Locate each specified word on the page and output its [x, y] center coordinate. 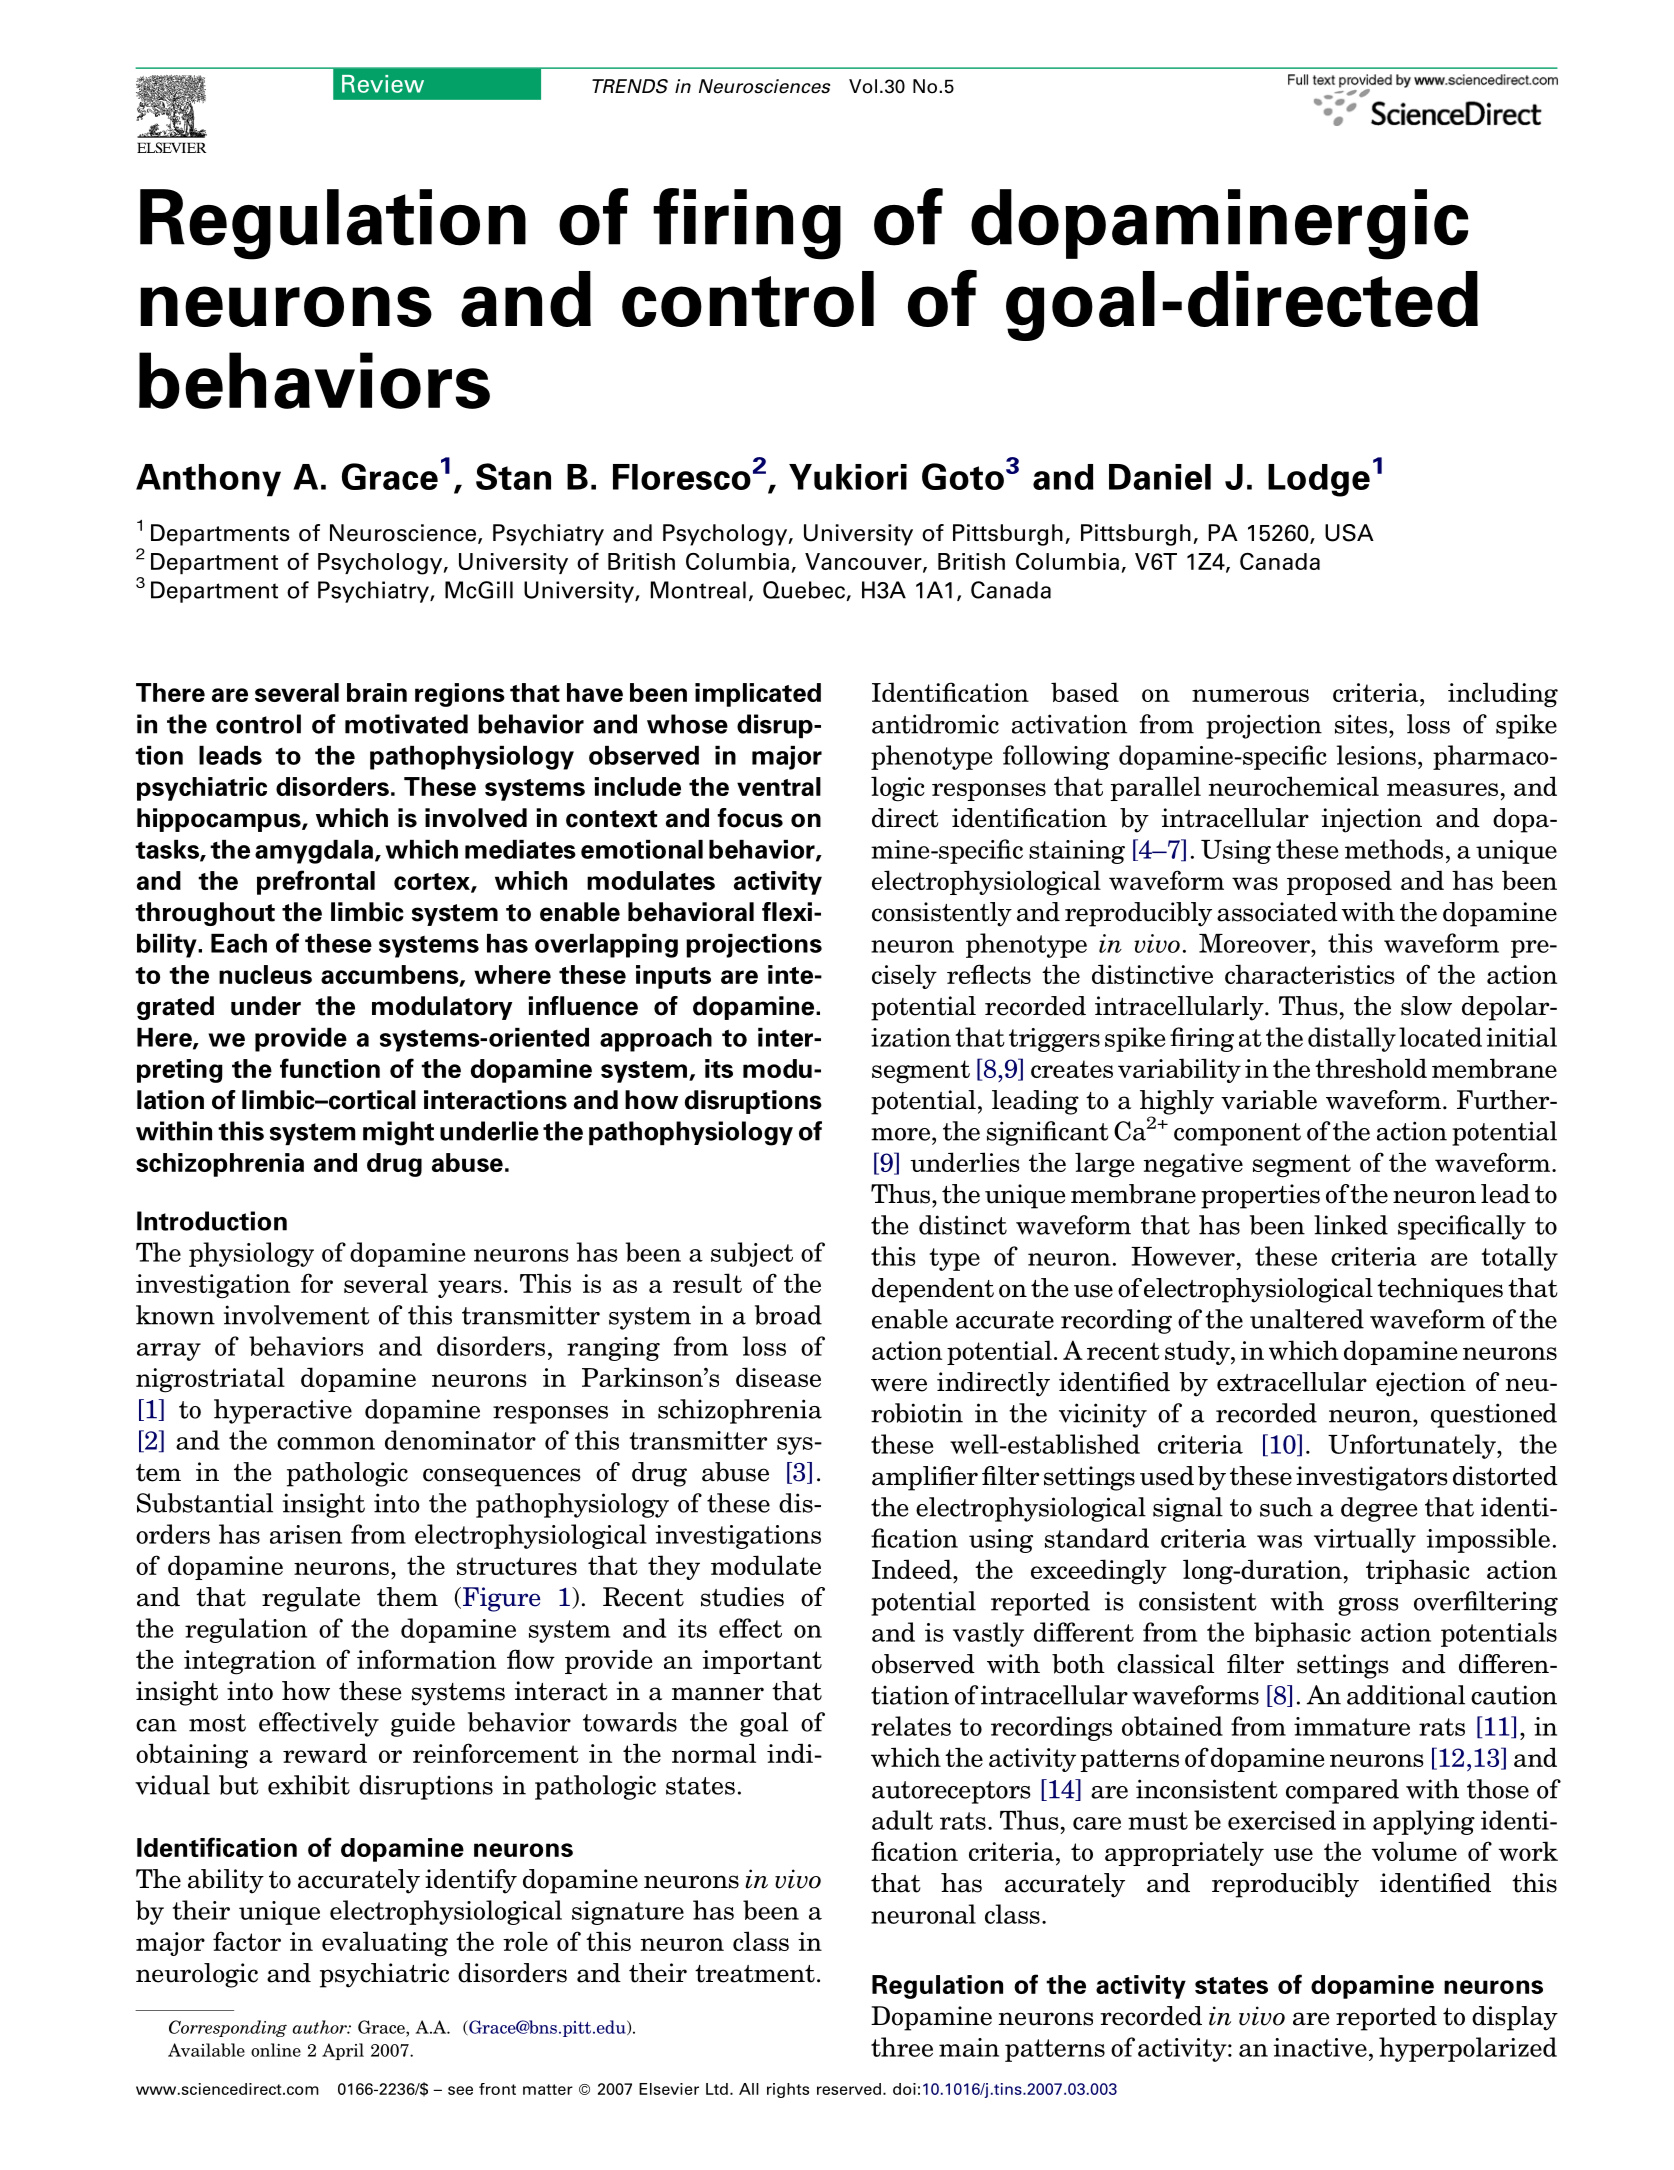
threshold [1371, 1068]
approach [656, 1040]
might [398, 1133]
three [902, 2047]
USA [1349, 533]
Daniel [1160, 477]
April [343, 2051]
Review [383, 84]
